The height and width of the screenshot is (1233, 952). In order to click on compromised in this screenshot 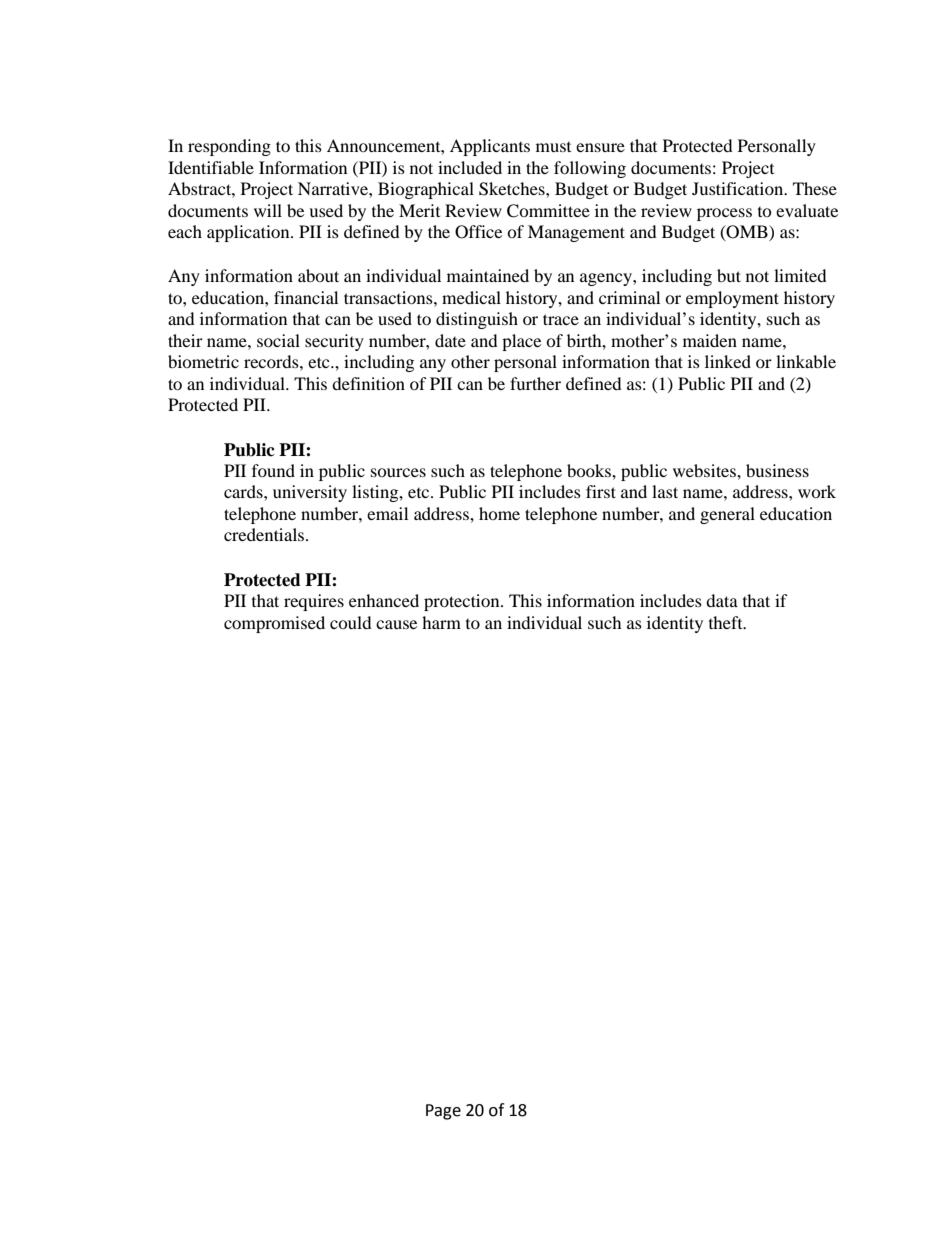, I will do `click(274, 624)`.
